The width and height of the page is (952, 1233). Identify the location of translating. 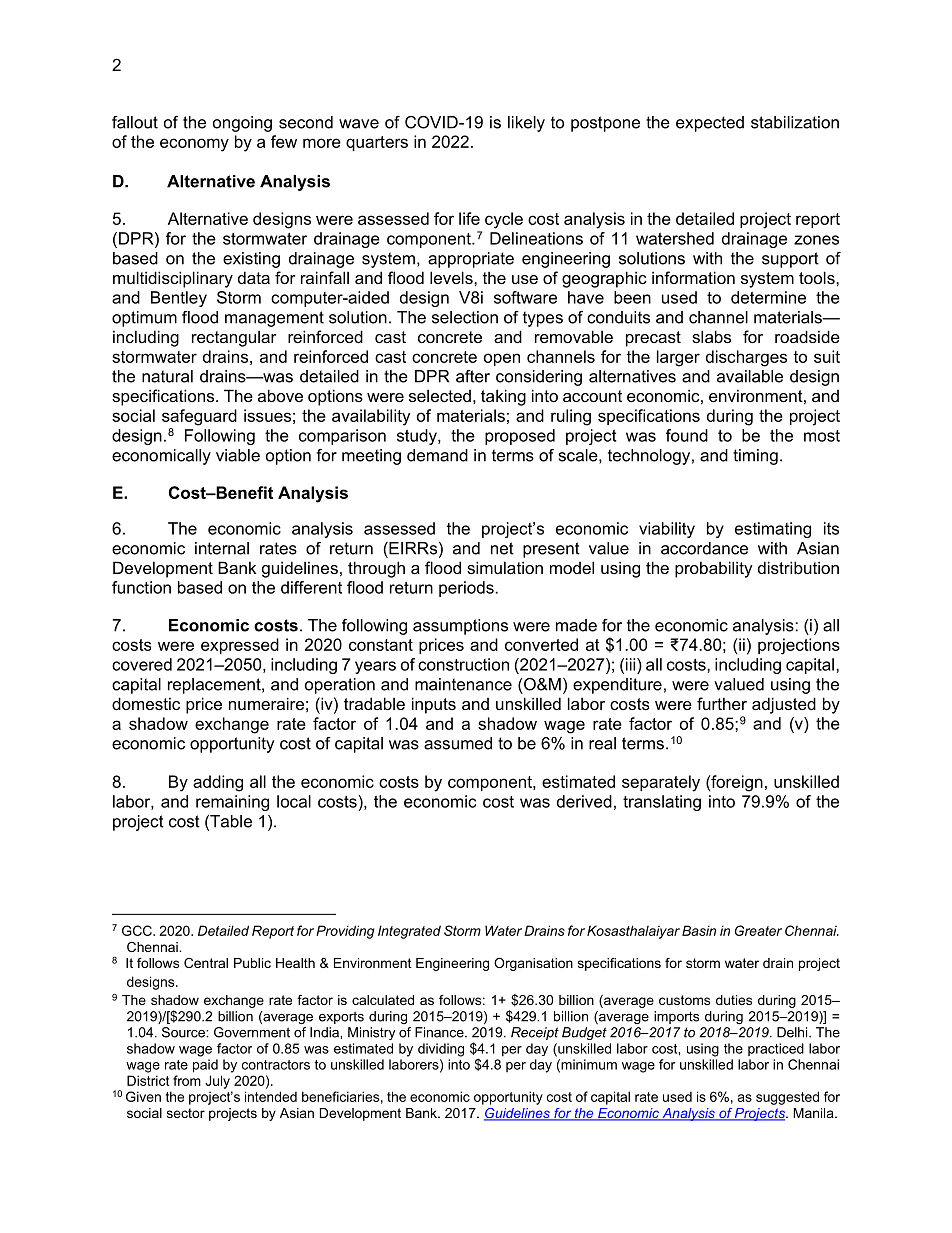
(662, 803).
